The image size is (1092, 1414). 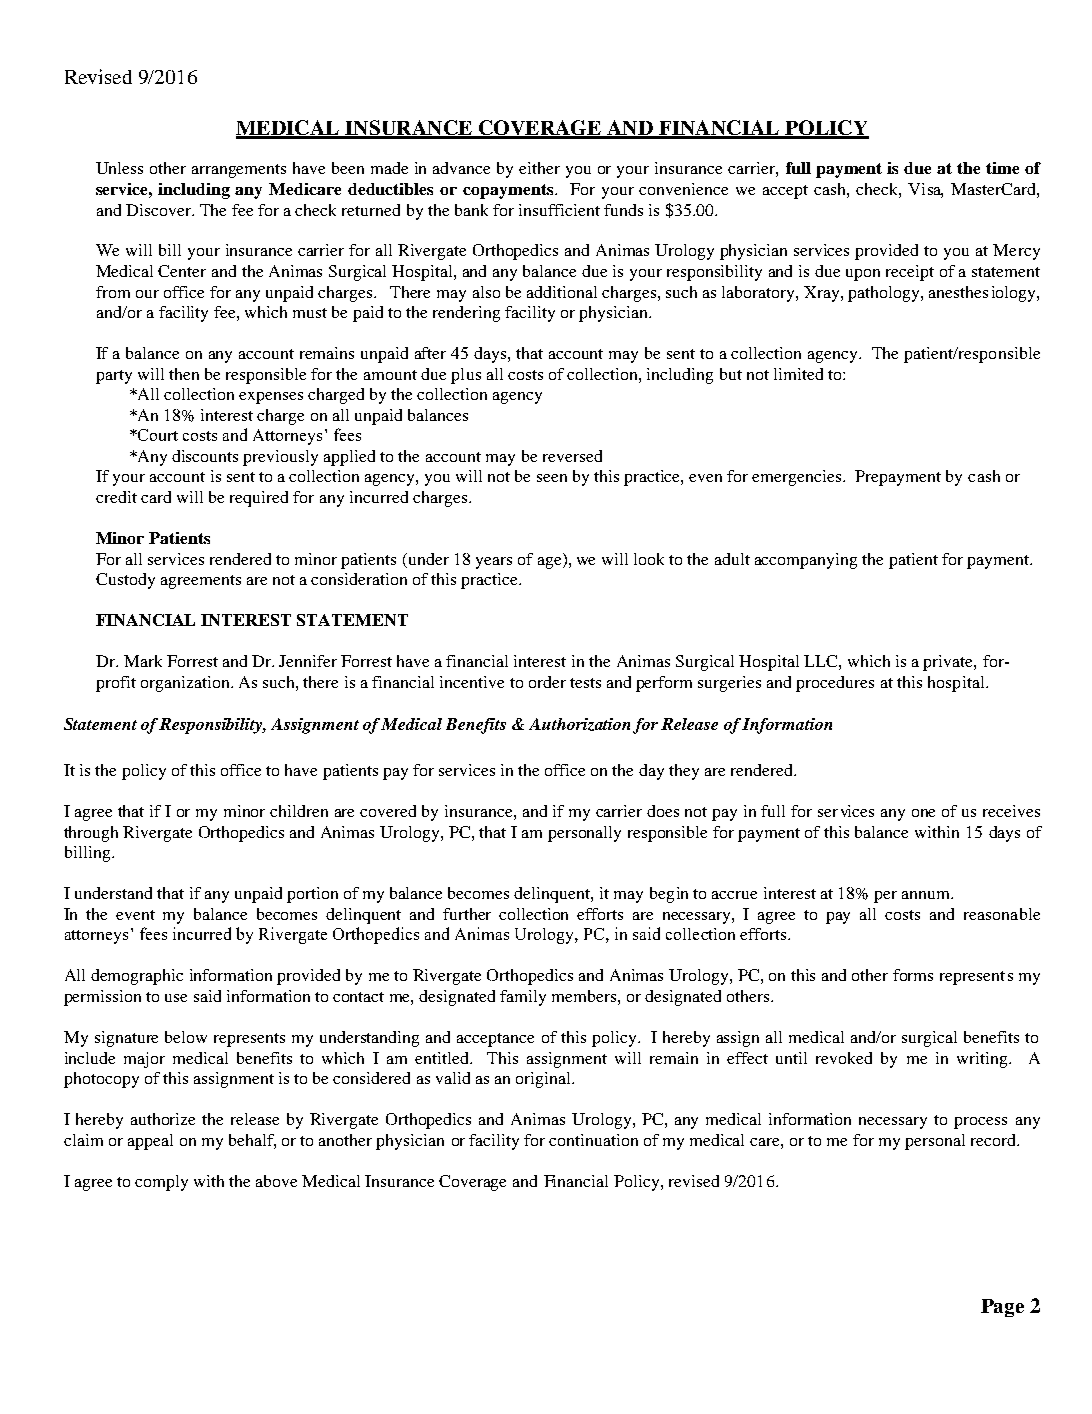 What do you see at coordinates (467, 914) in the page?
I see `further` at bounding box center [467, 914].
